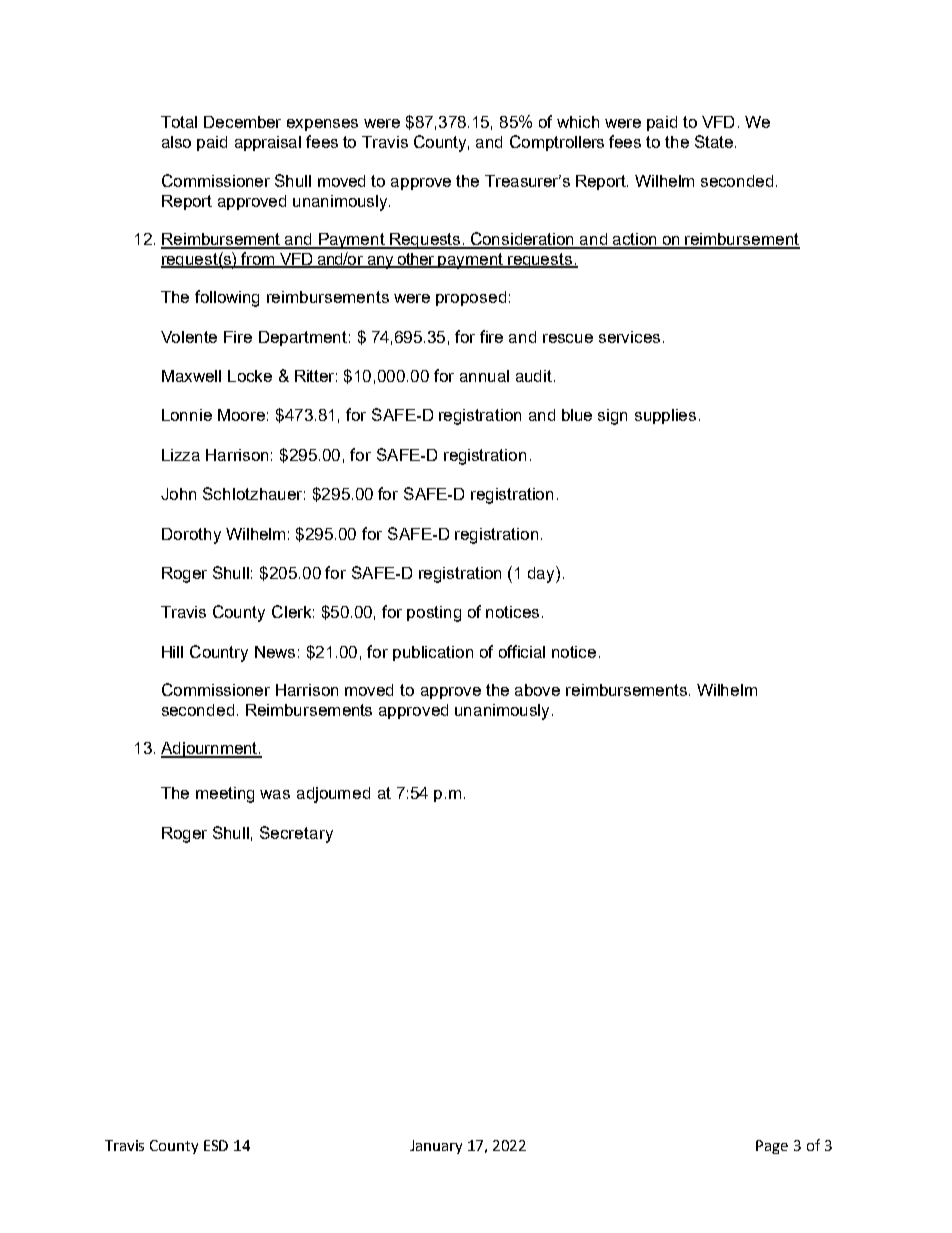 The height and width of the screenshot is (1233, 952). Describe the element at coordinates (772, 1147) in the screenshot. I see `Page` at that location.
